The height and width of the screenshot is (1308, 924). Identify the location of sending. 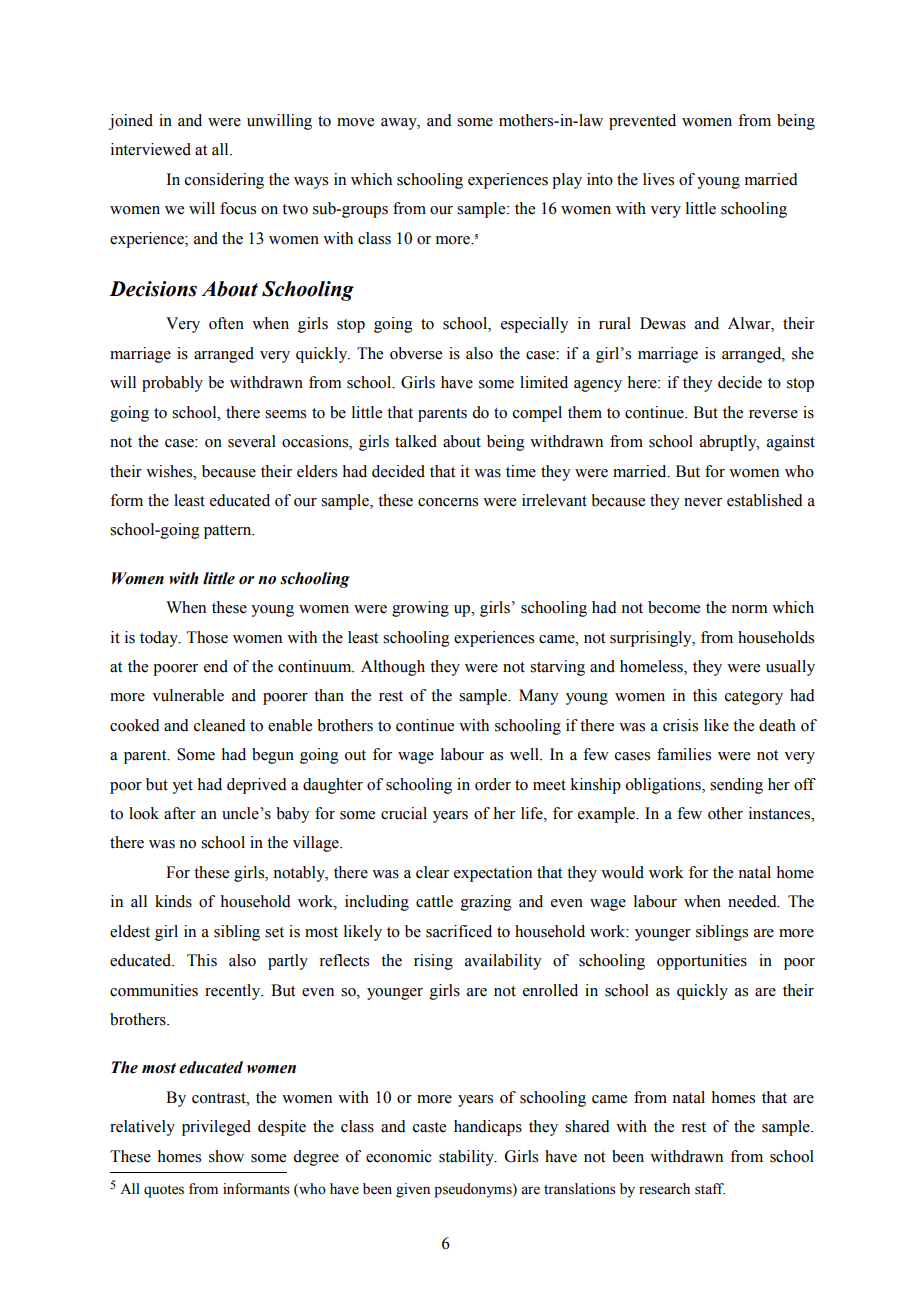
(736, 786).
